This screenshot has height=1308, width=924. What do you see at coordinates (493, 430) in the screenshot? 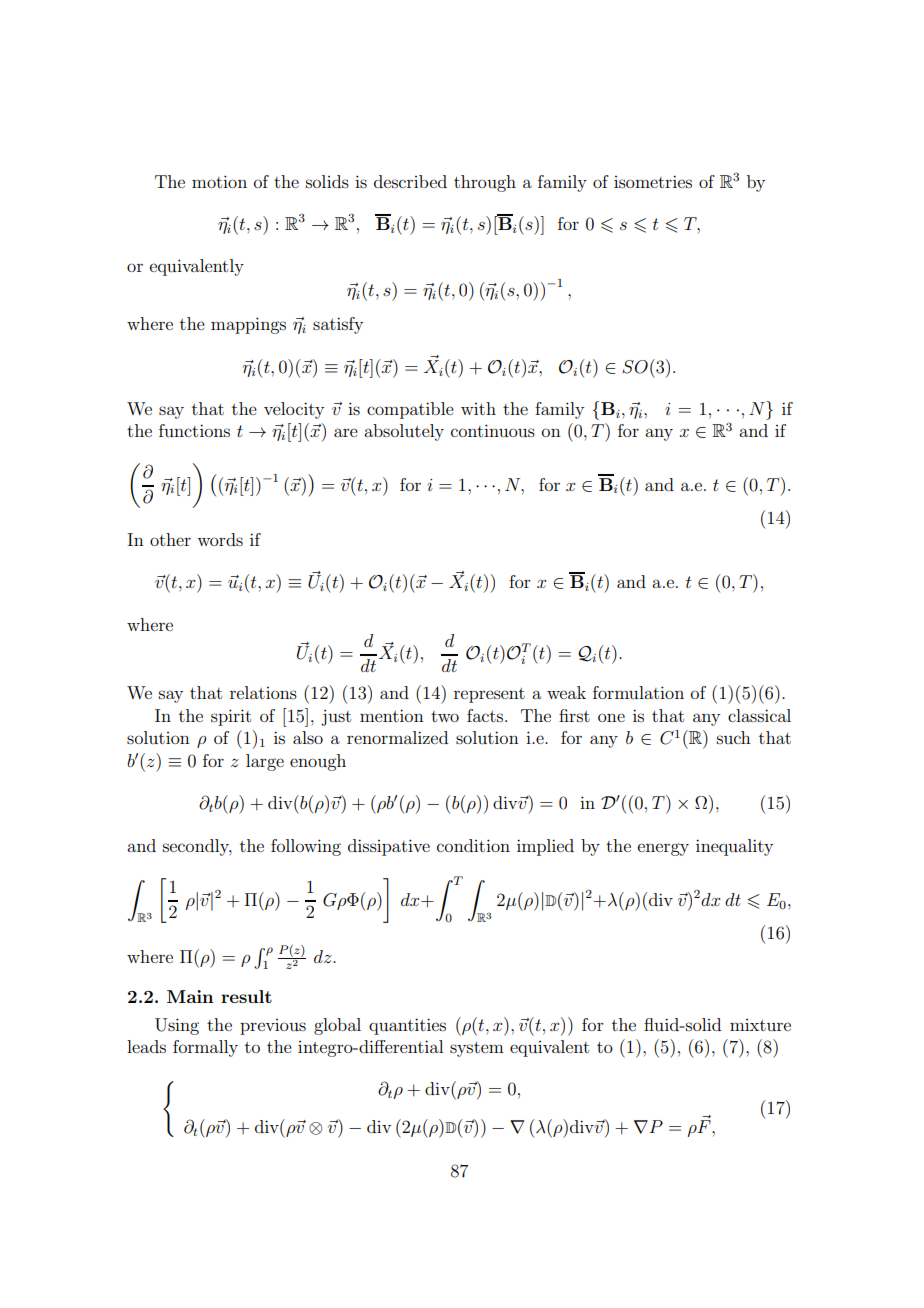
I see `continuous` at bounding box center [493, 430].
